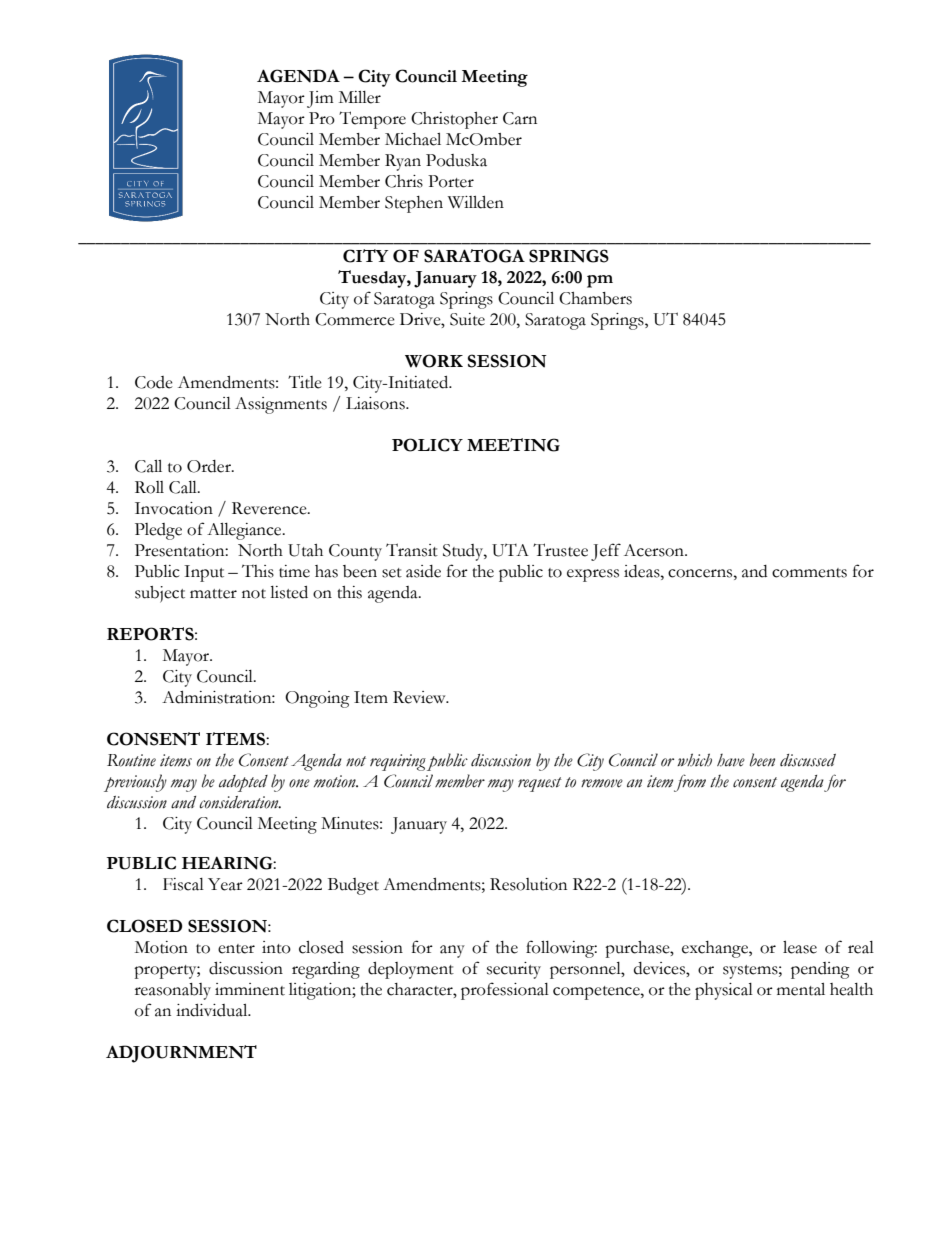  I want to click on aside, so click(423, 571).
